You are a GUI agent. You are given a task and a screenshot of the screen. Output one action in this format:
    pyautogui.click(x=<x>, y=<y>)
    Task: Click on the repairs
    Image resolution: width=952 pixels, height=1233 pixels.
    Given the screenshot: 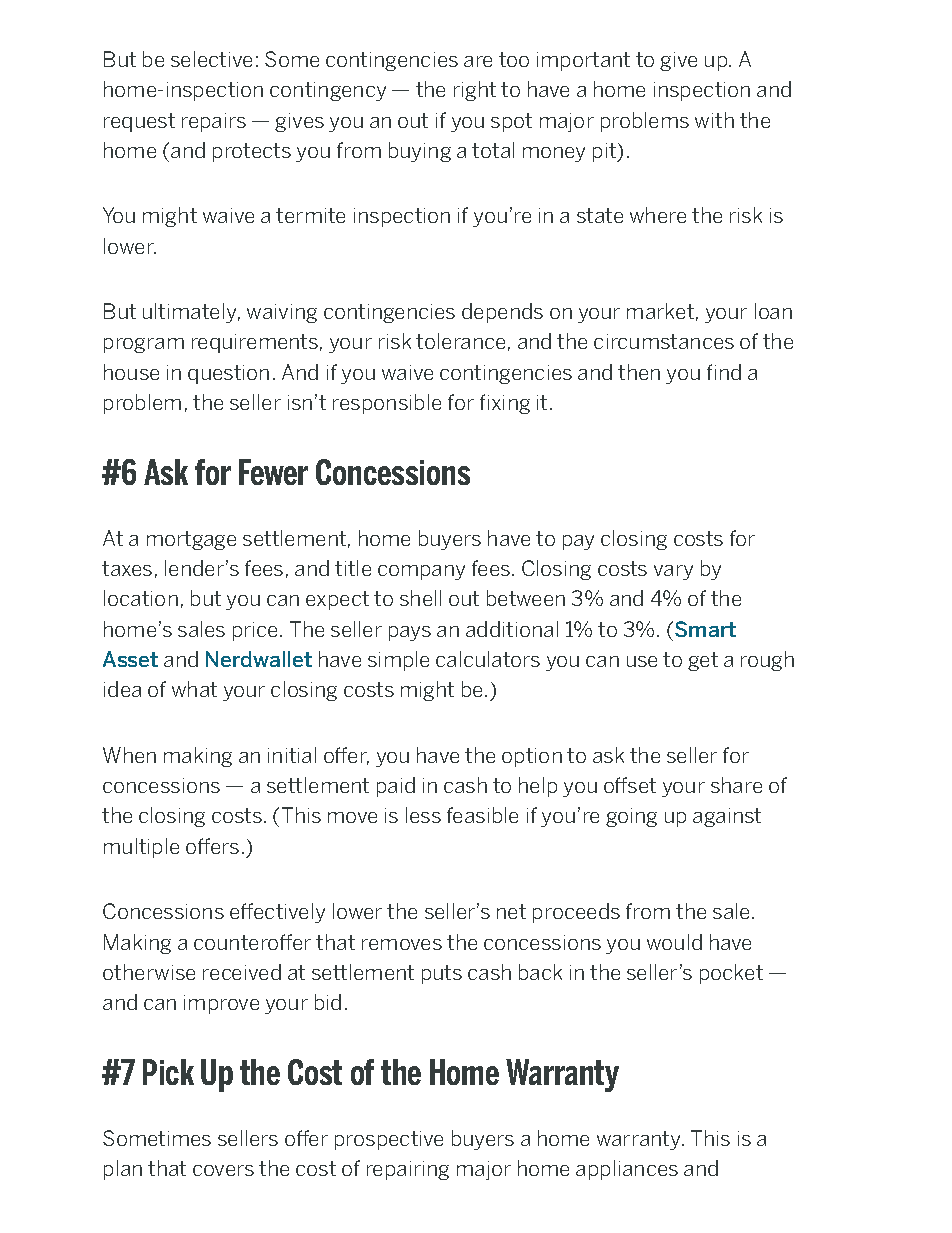 What is the action you would take?
    pyautogui.click(x=214, y=122)
